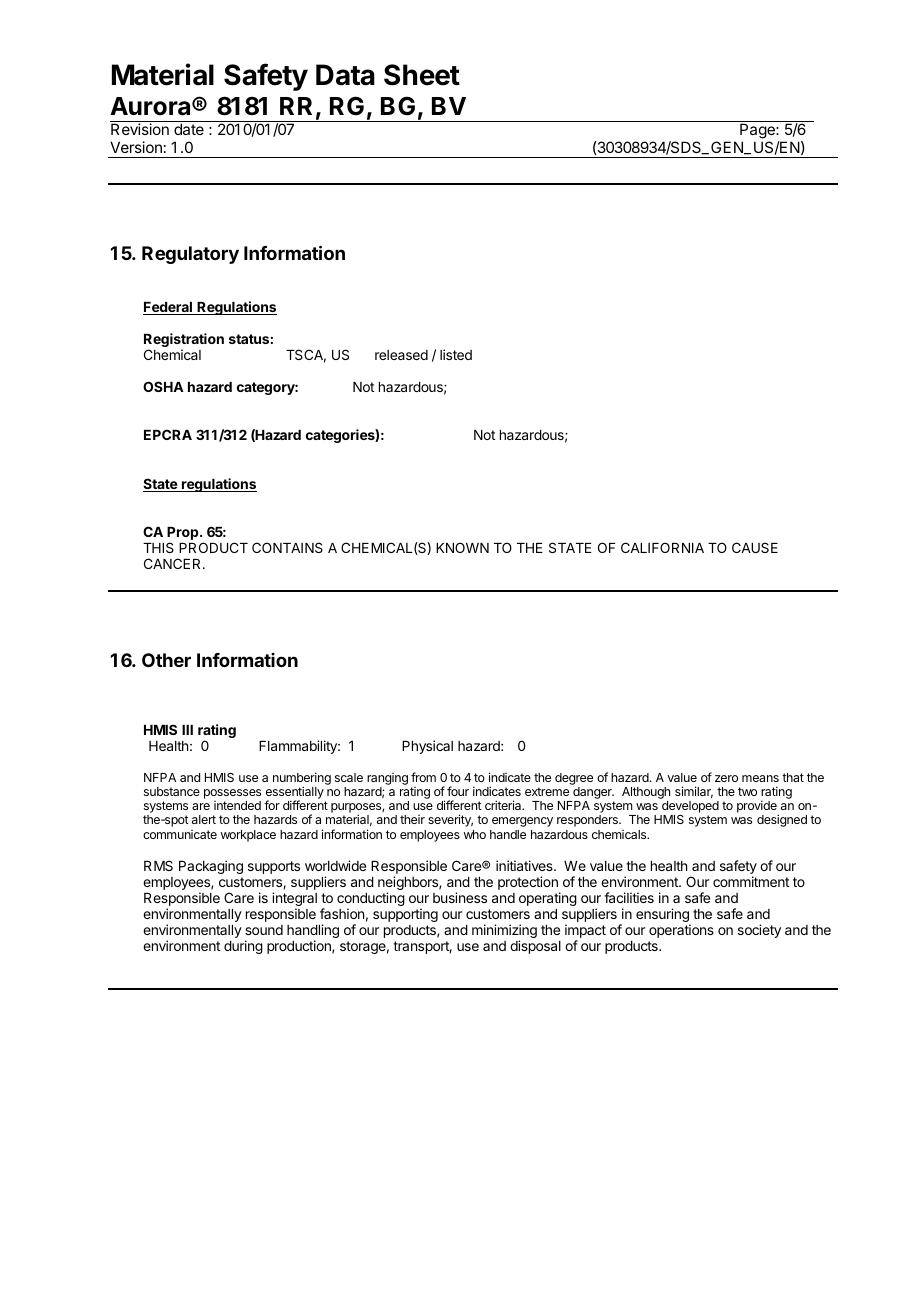 The height and width of the screenshot is (1308, 924). I want to click on Data, so click(345, 75).
